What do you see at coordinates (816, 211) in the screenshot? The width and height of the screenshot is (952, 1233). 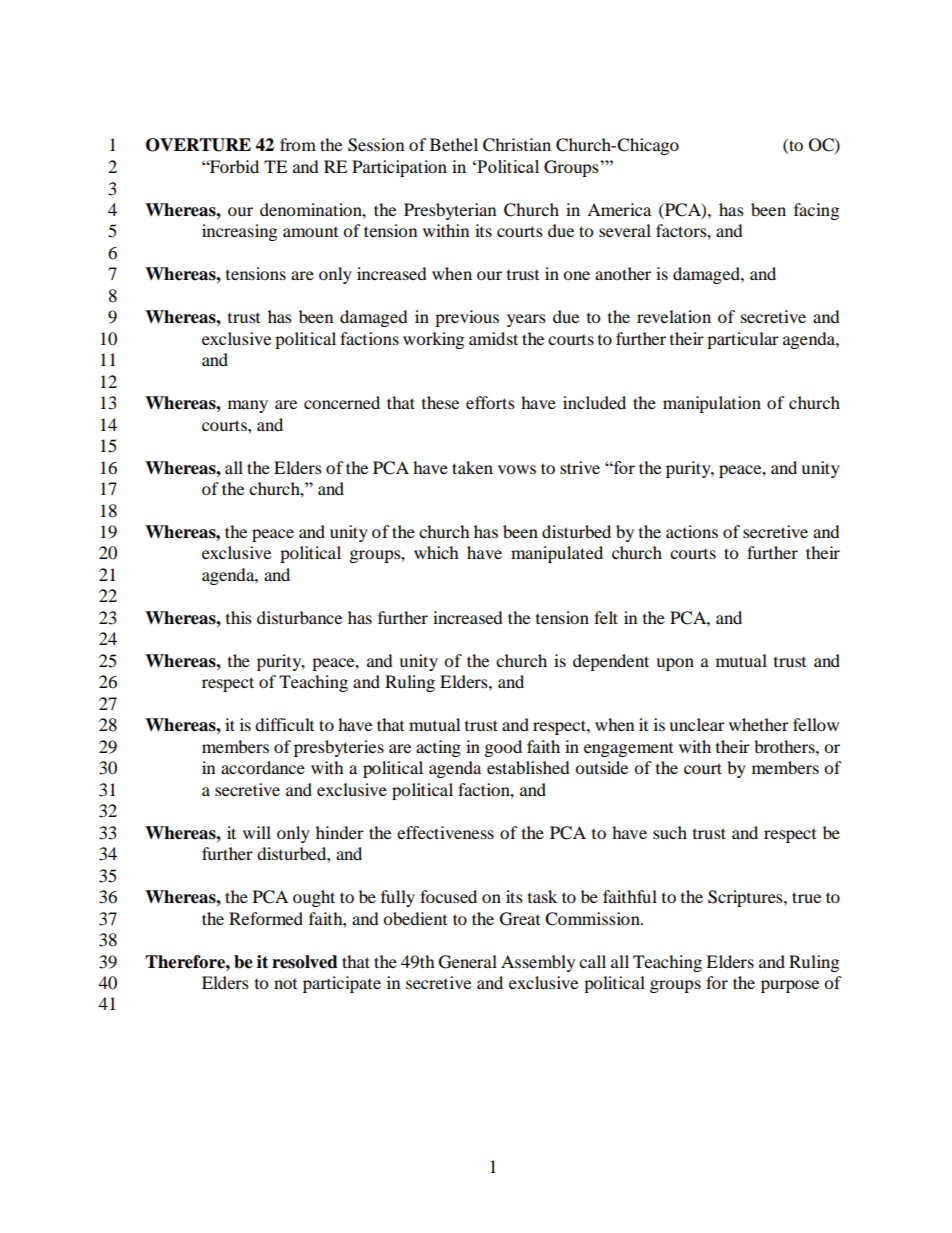 I see `facing` at bounding box center [816, 211].
